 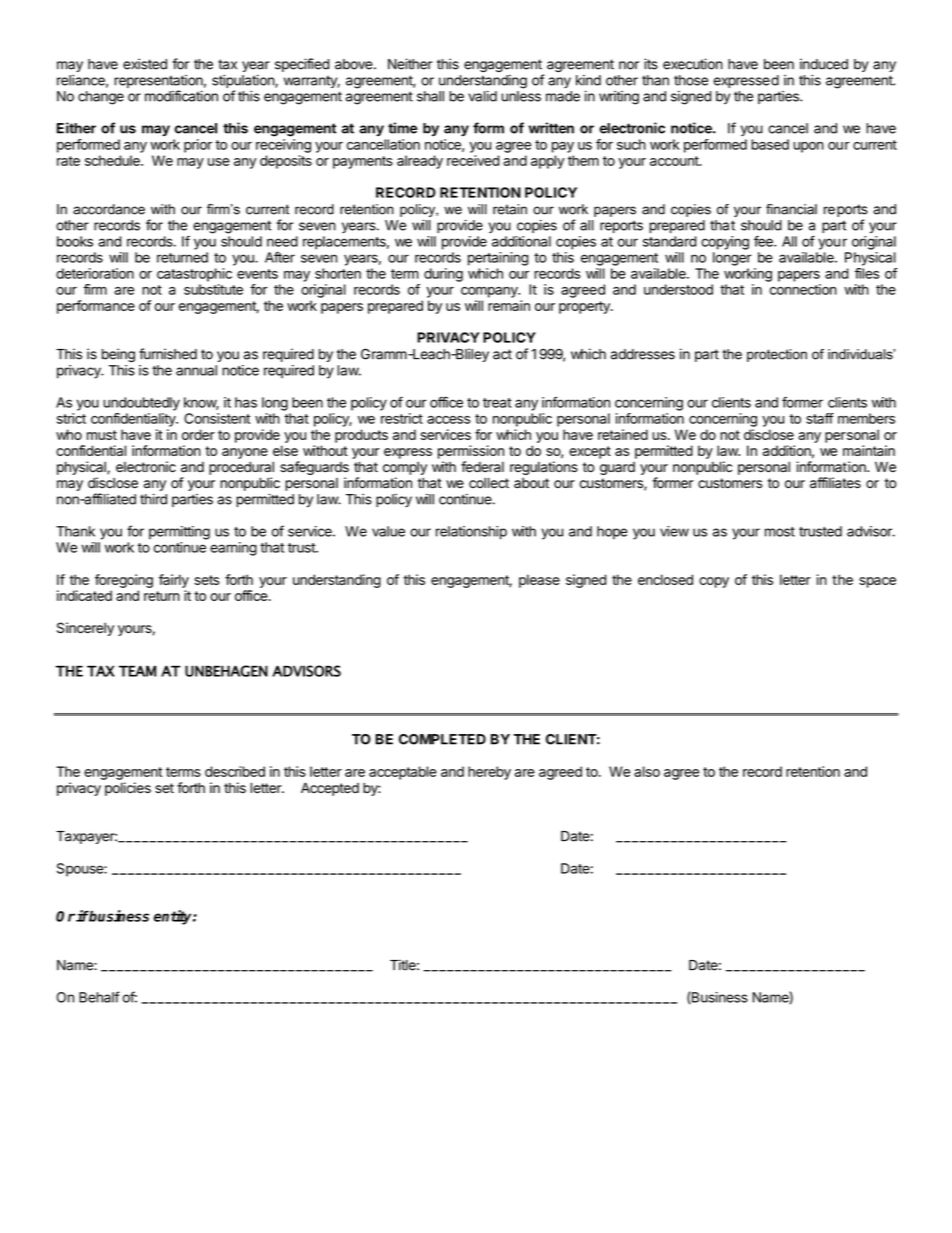 I want to click on valid, so click(x=482, y=96).
